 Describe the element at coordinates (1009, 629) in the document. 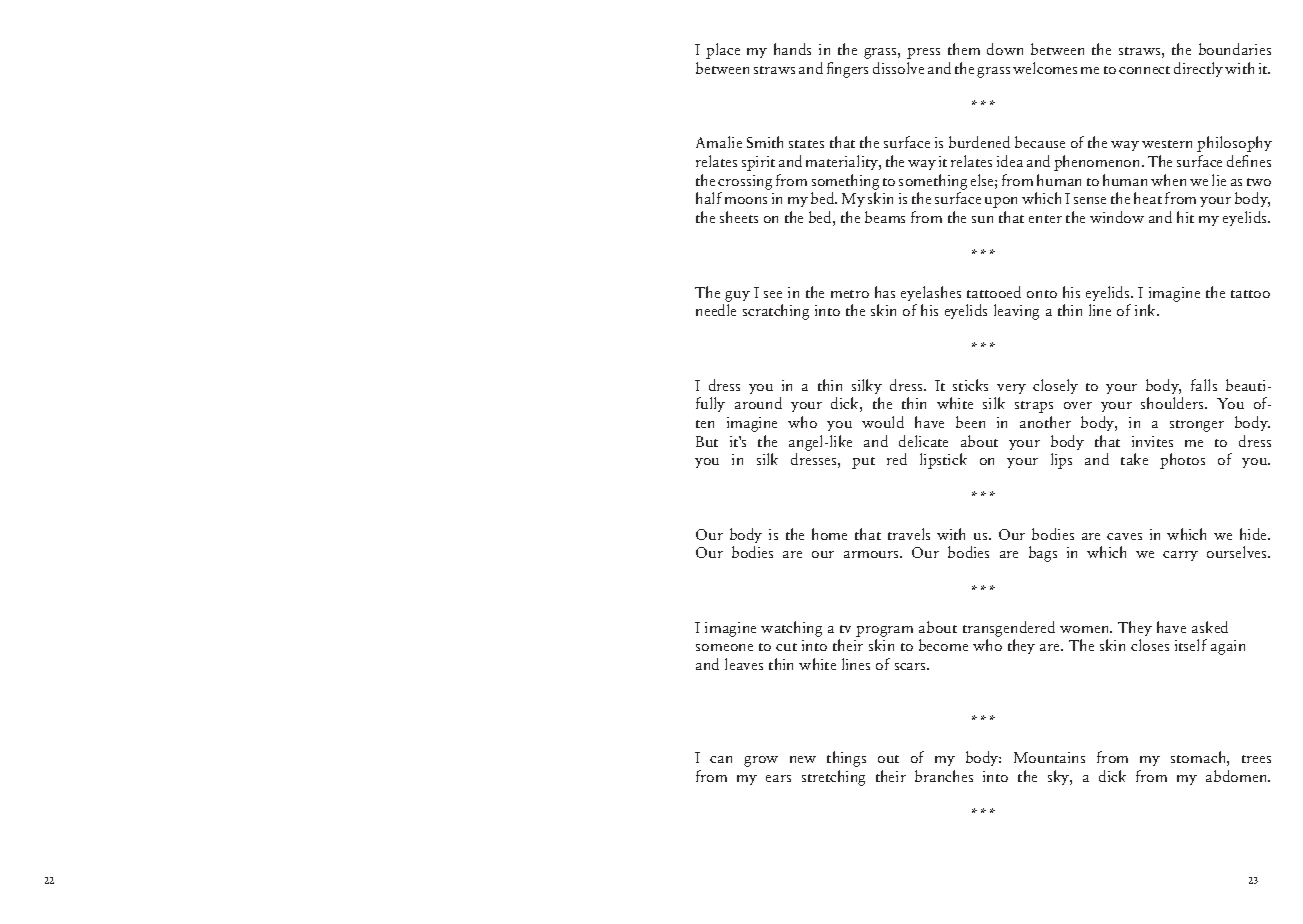

I see `transgendered` at that location.
